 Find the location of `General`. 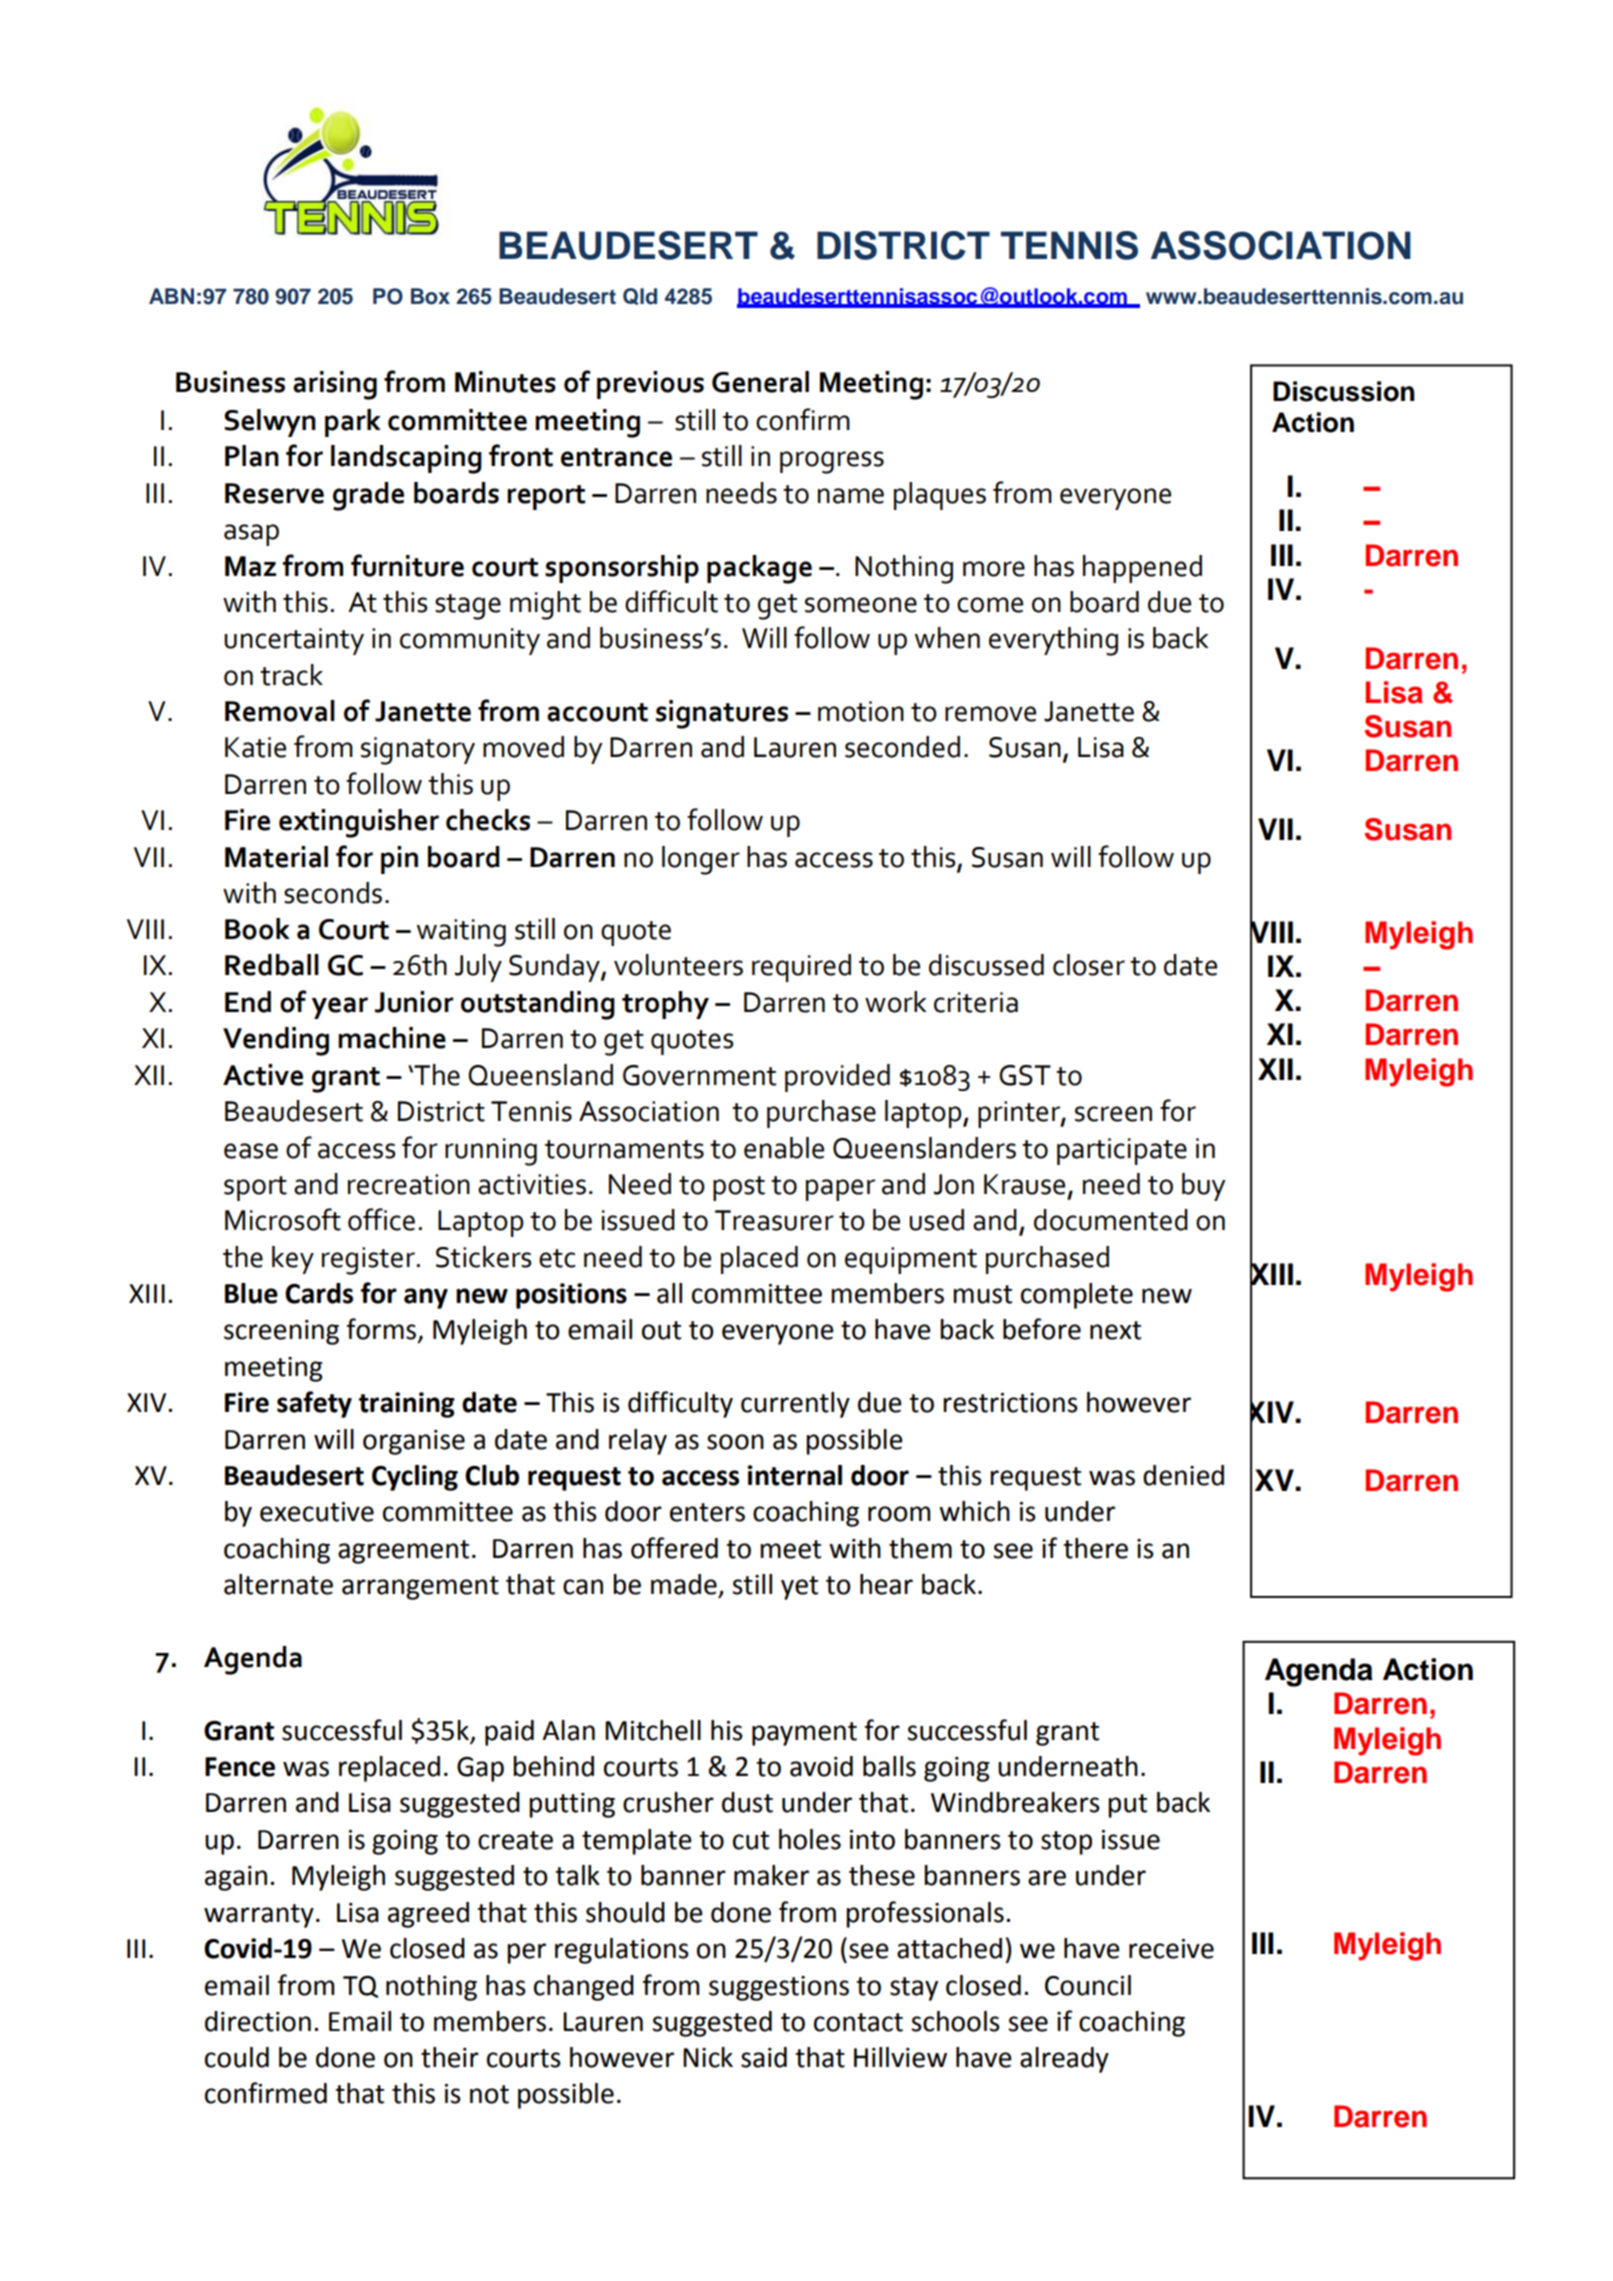

General is located at coordinates (760, 382).
